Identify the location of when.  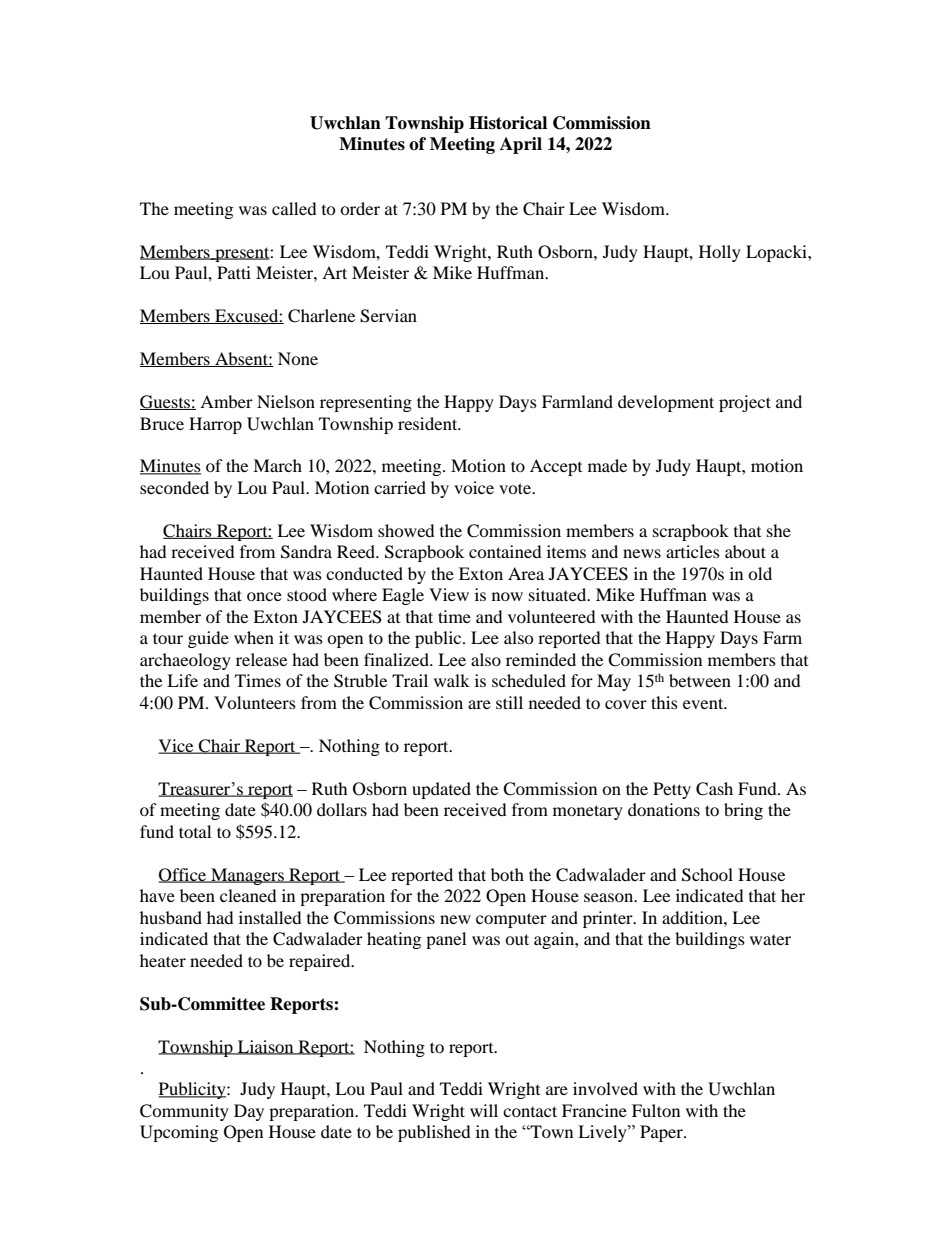
(254, 637).
